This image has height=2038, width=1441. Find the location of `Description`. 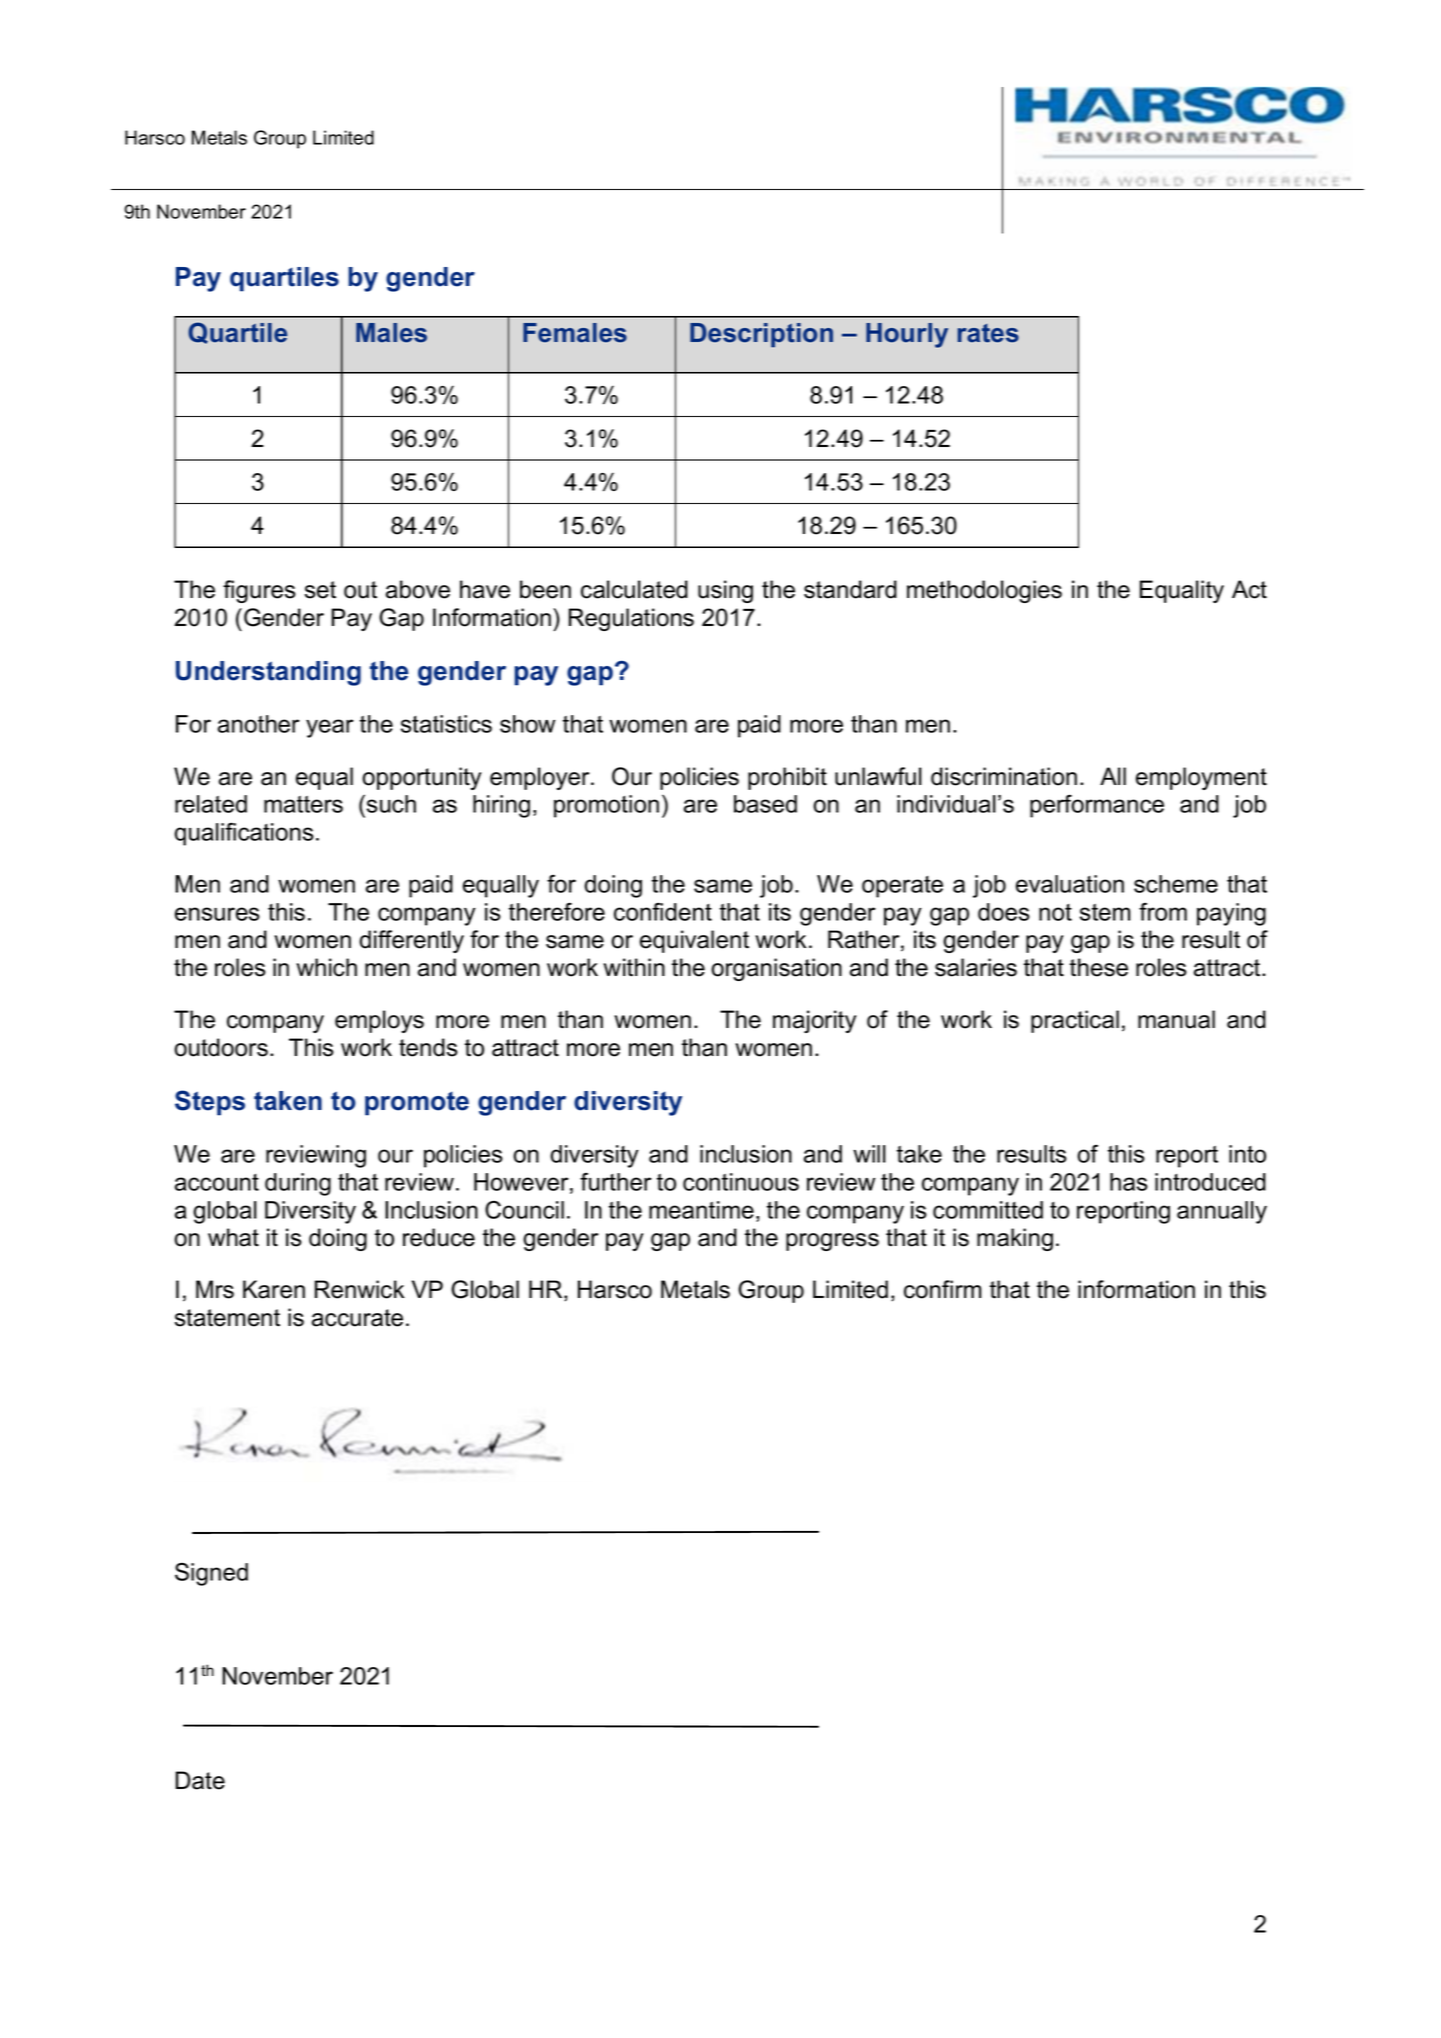

Description is located at coordinates (761, 335).
